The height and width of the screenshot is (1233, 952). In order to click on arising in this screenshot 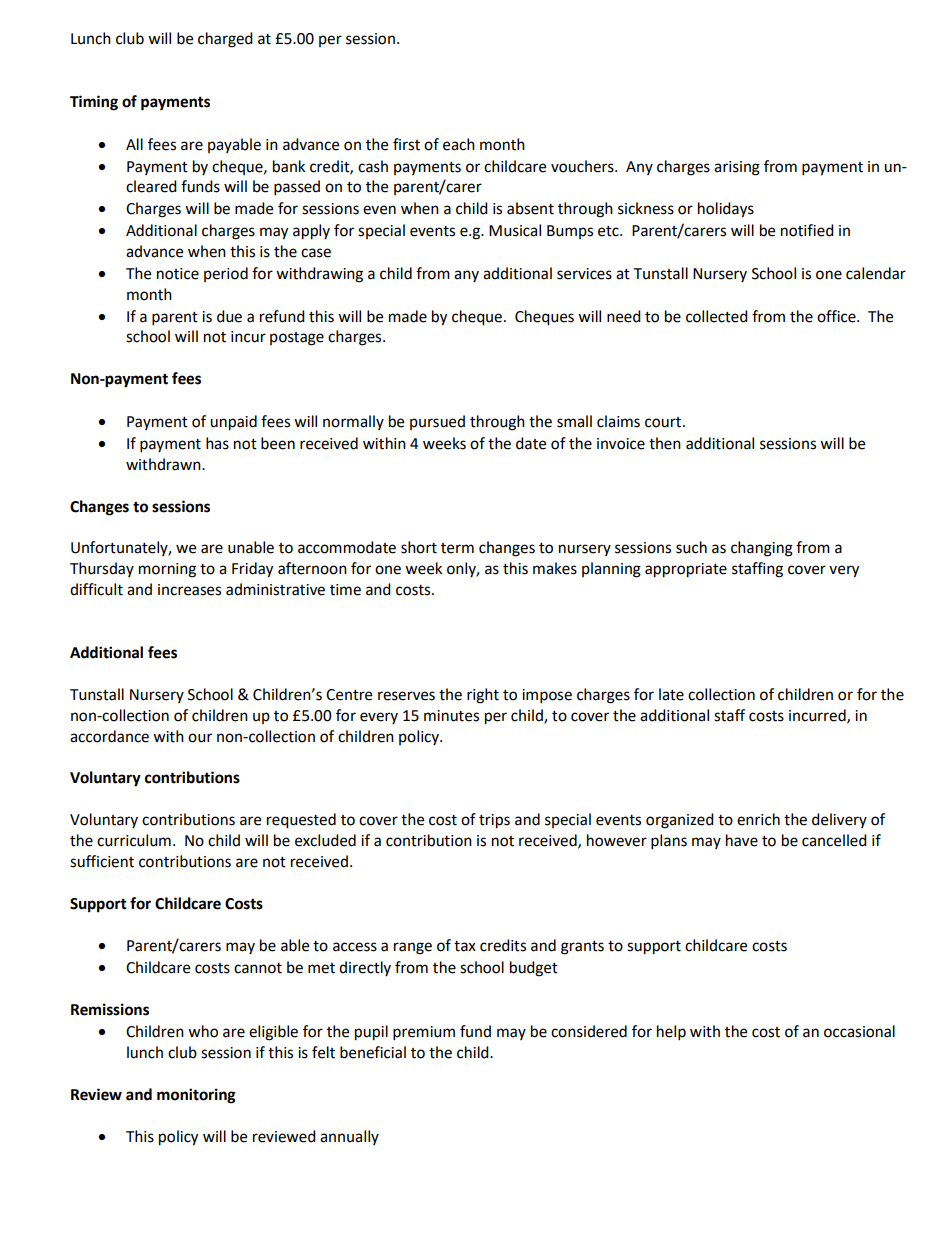, I will do `click(737, 168)`.
